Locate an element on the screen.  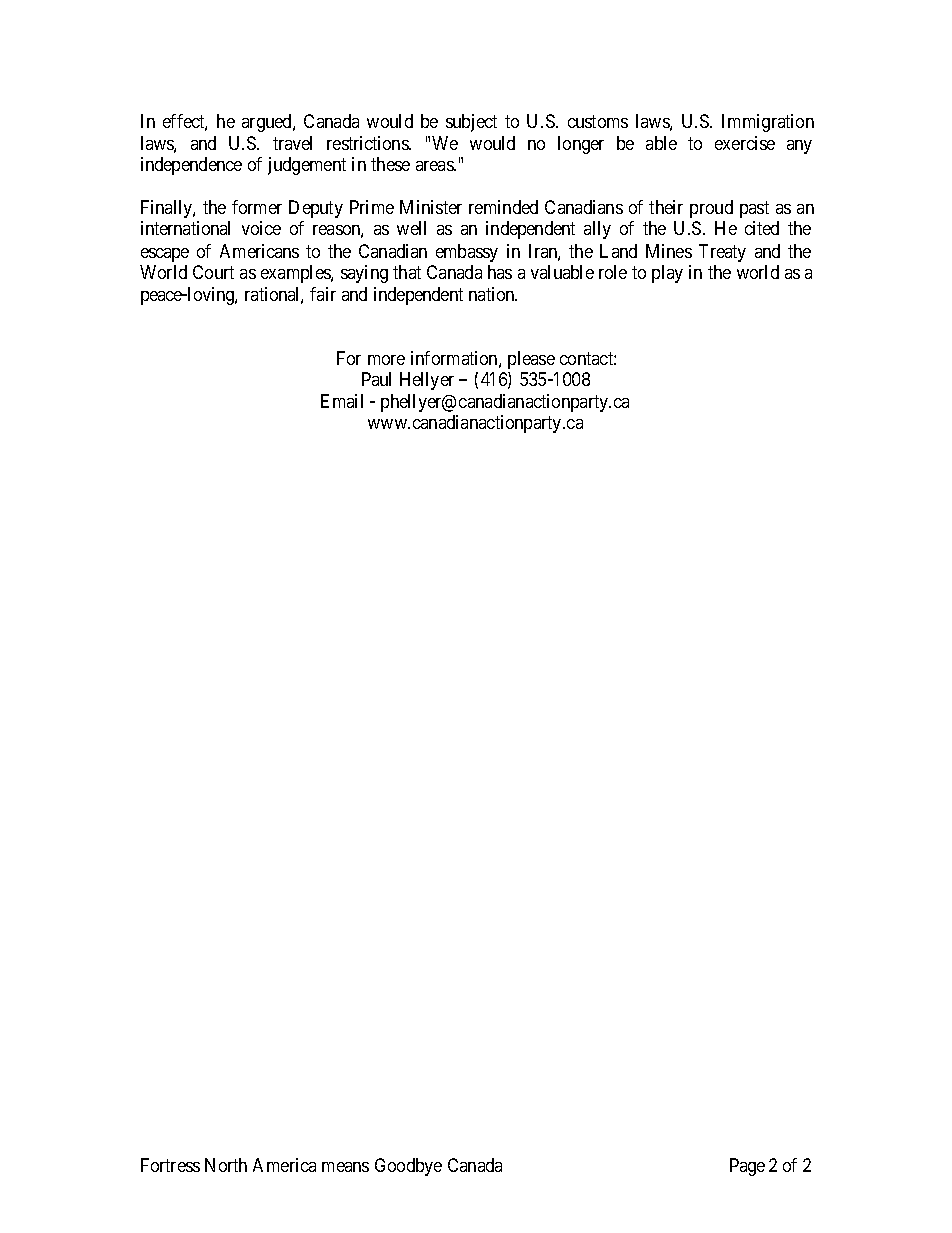
Goodbye is located at coordinates (408, 1167).
